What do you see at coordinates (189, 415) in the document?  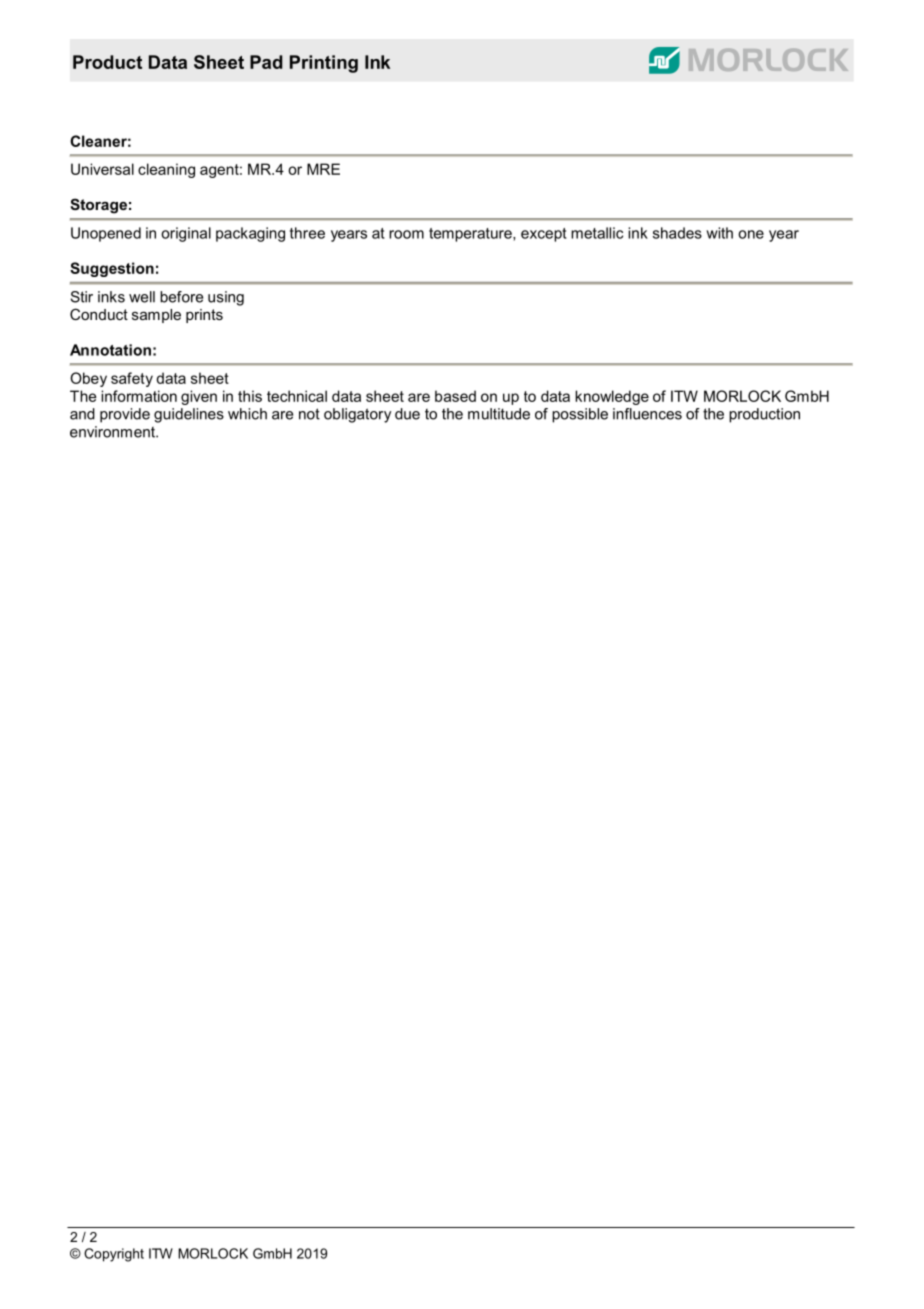 I see `guidelines` at bounding box center [189, 415].
